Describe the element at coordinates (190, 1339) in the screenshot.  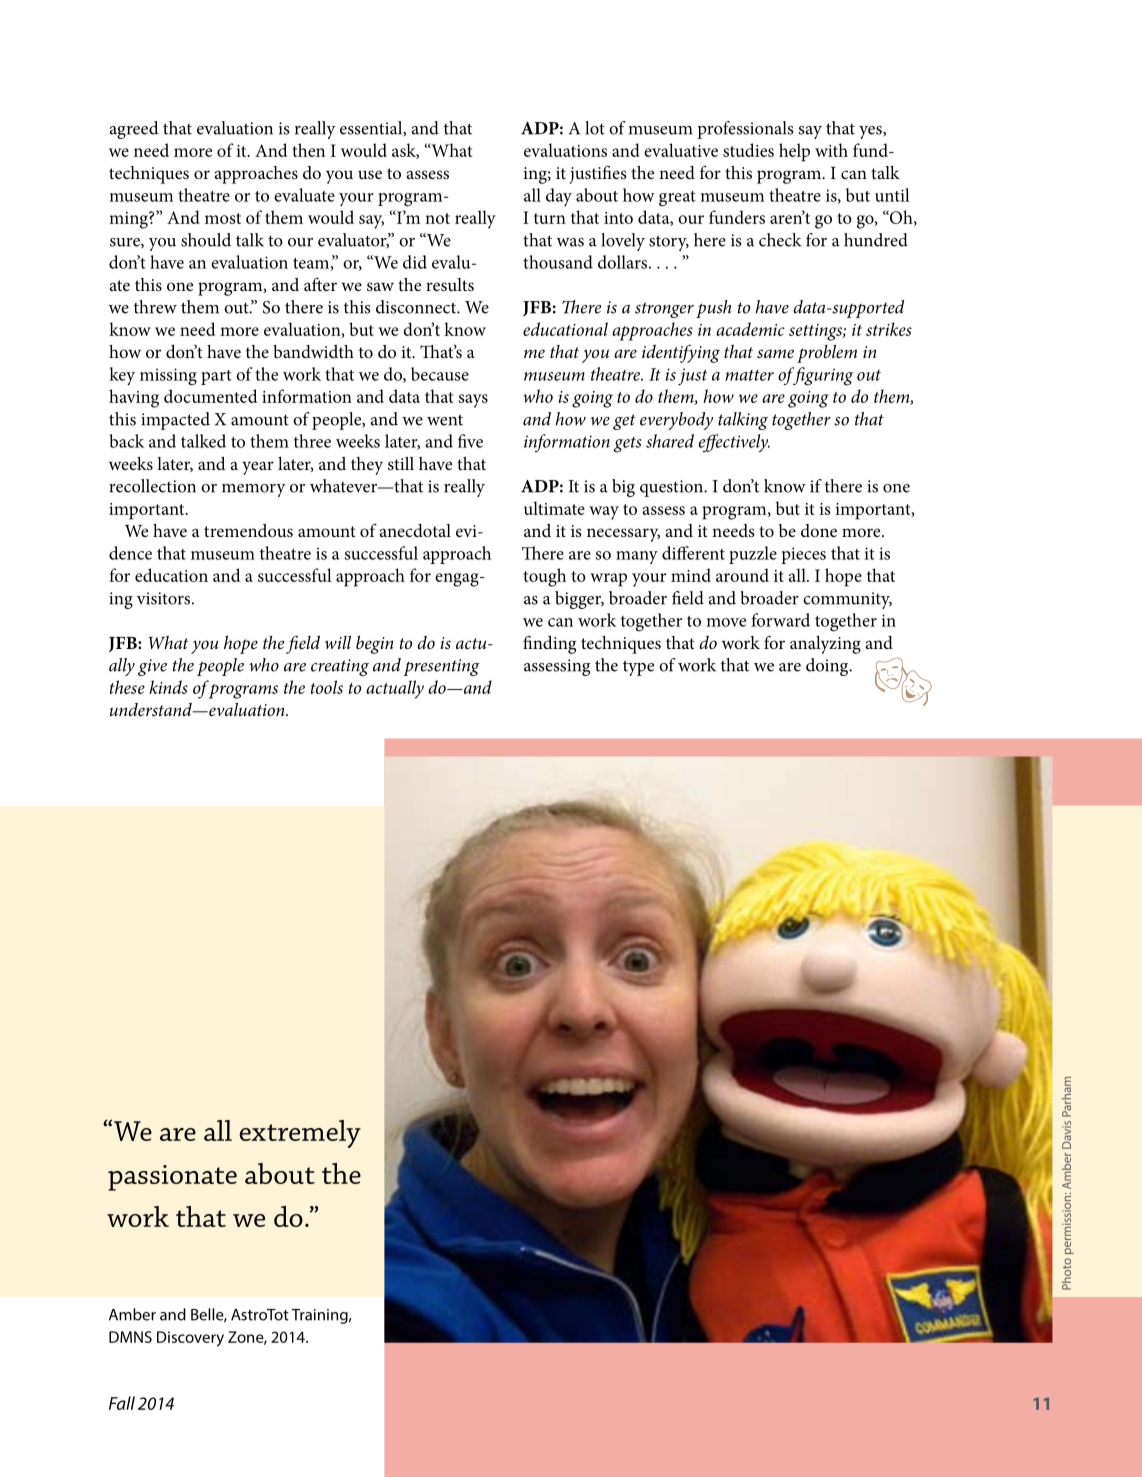
I see `Discovery` at that location.
